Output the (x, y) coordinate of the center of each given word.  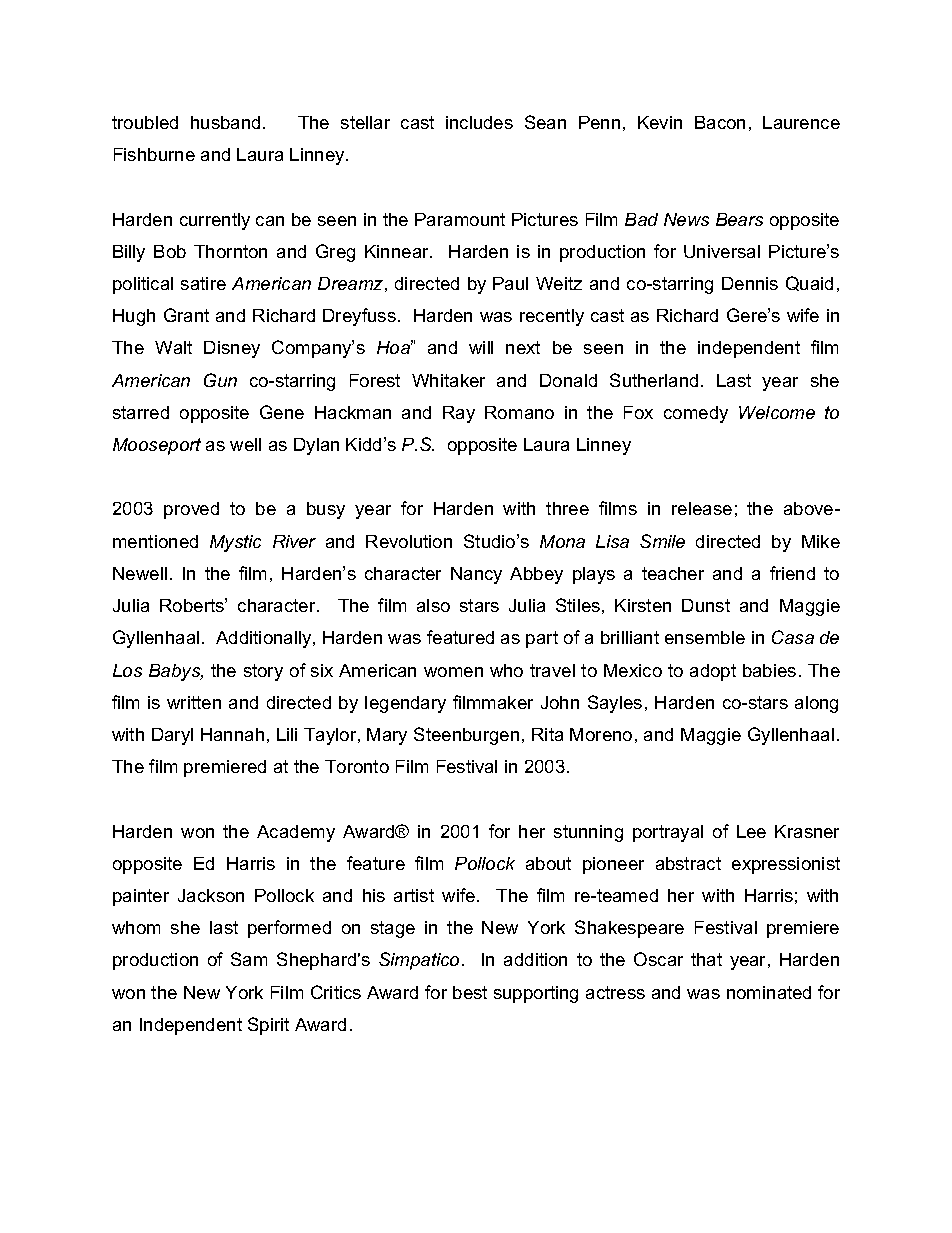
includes (479, 122)
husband (225, 122)
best (470, 992)
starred (141, 412)
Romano (519, 412)
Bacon (720, 122)
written (194, 702)
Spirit (268, 1026)
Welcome (777, 412)
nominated (769, 992)
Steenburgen (466, 736)
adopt (713, 672)
